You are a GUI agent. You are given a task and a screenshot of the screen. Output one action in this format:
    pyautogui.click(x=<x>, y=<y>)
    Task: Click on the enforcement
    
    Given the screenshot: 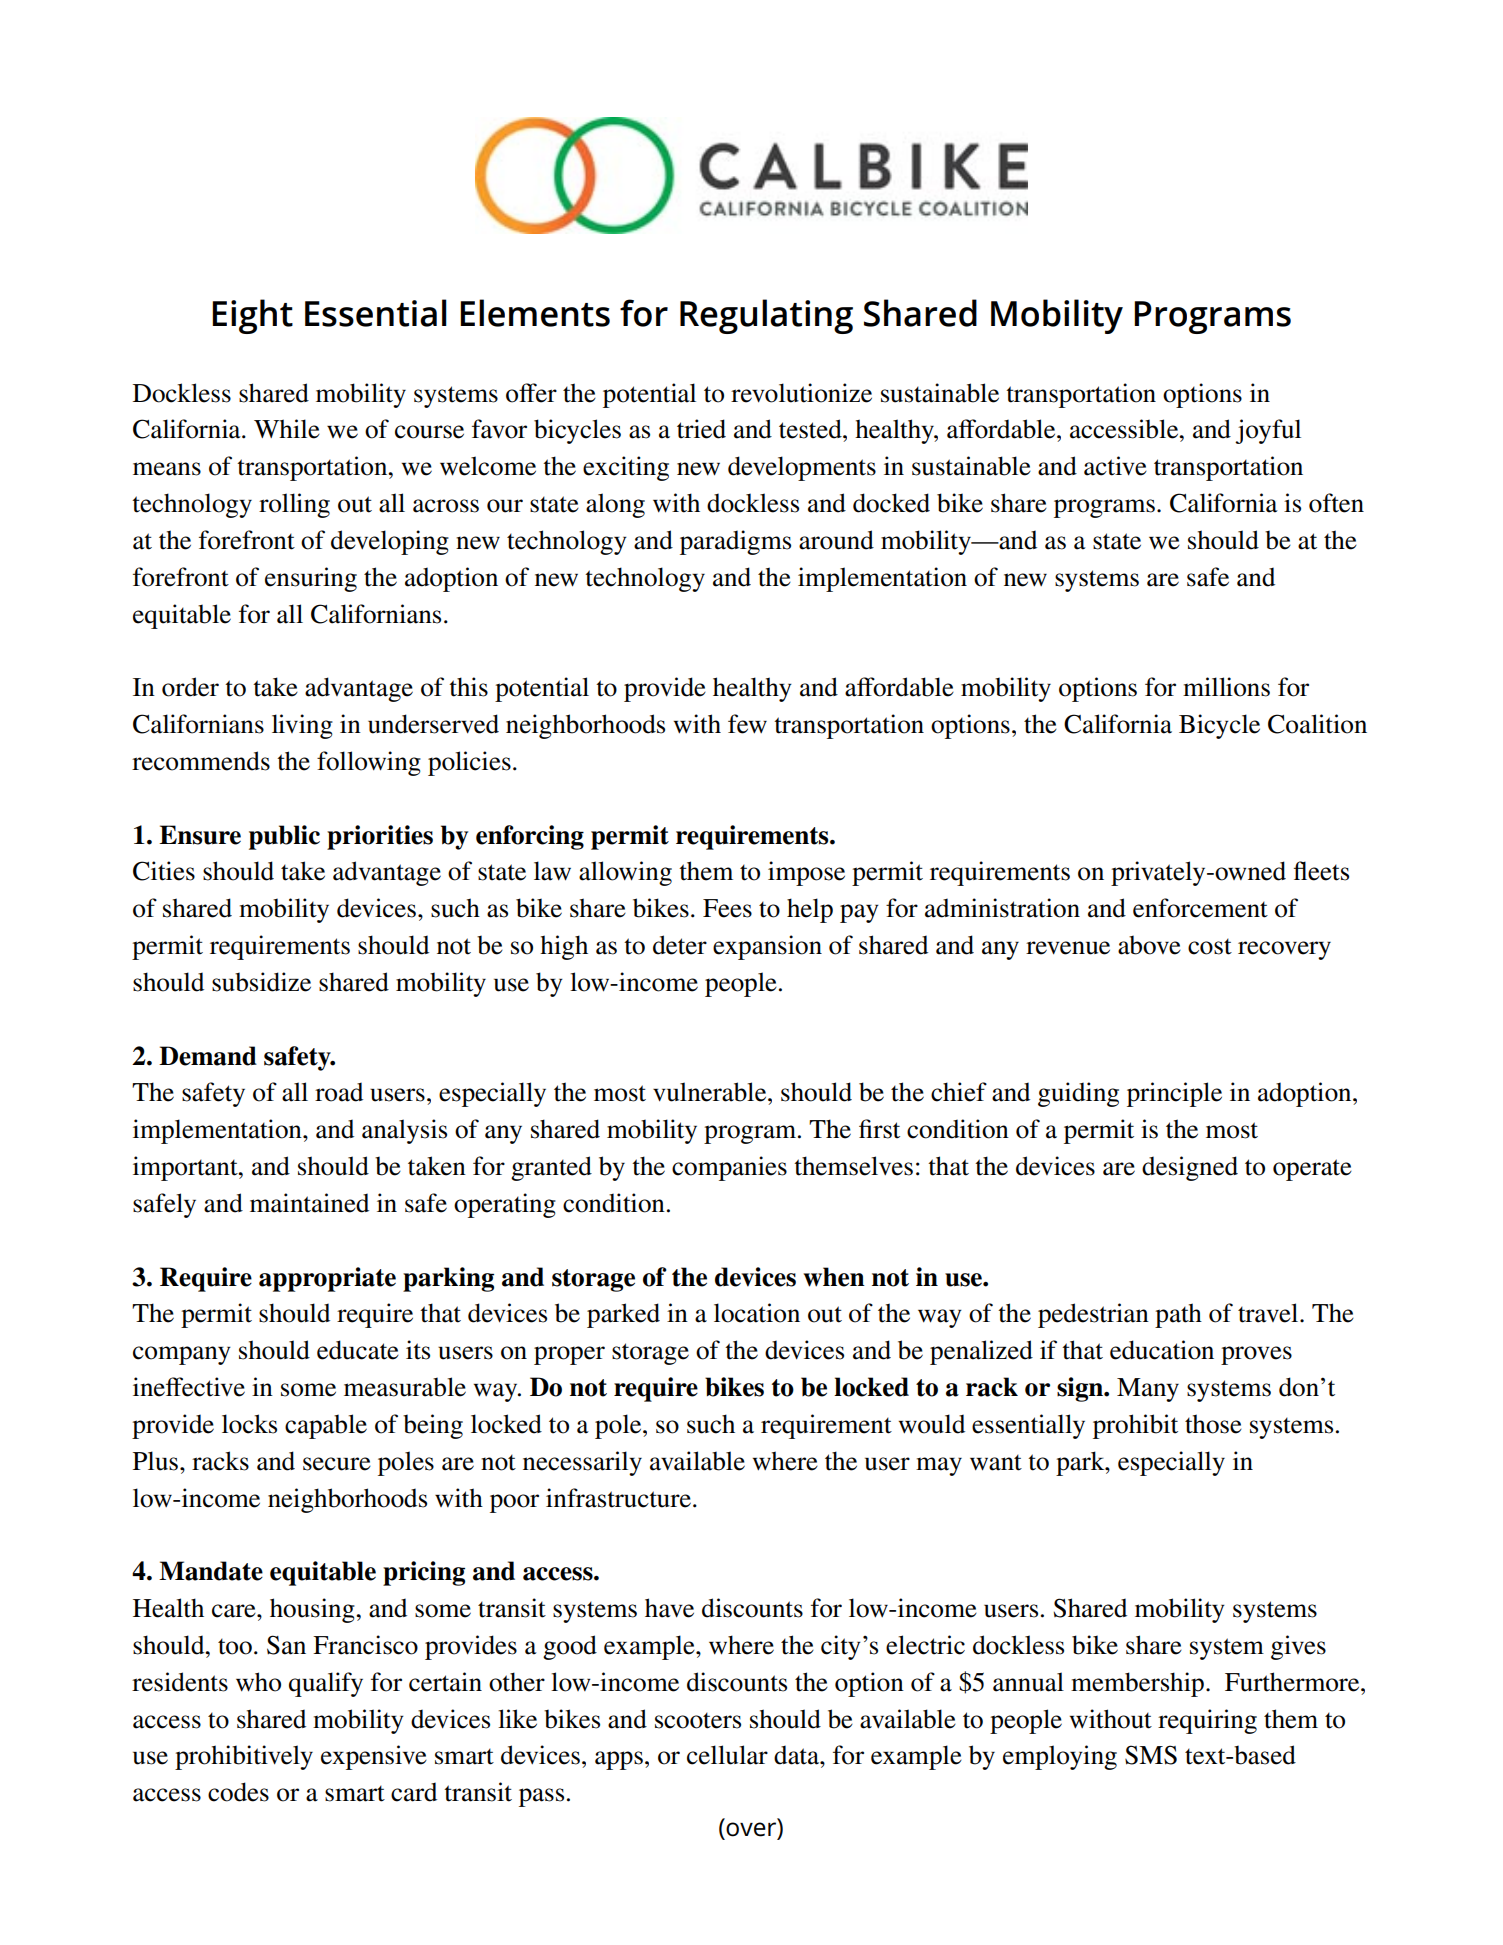 What is the action you would take?
    pyautogui.click(x=1200, y=908)
